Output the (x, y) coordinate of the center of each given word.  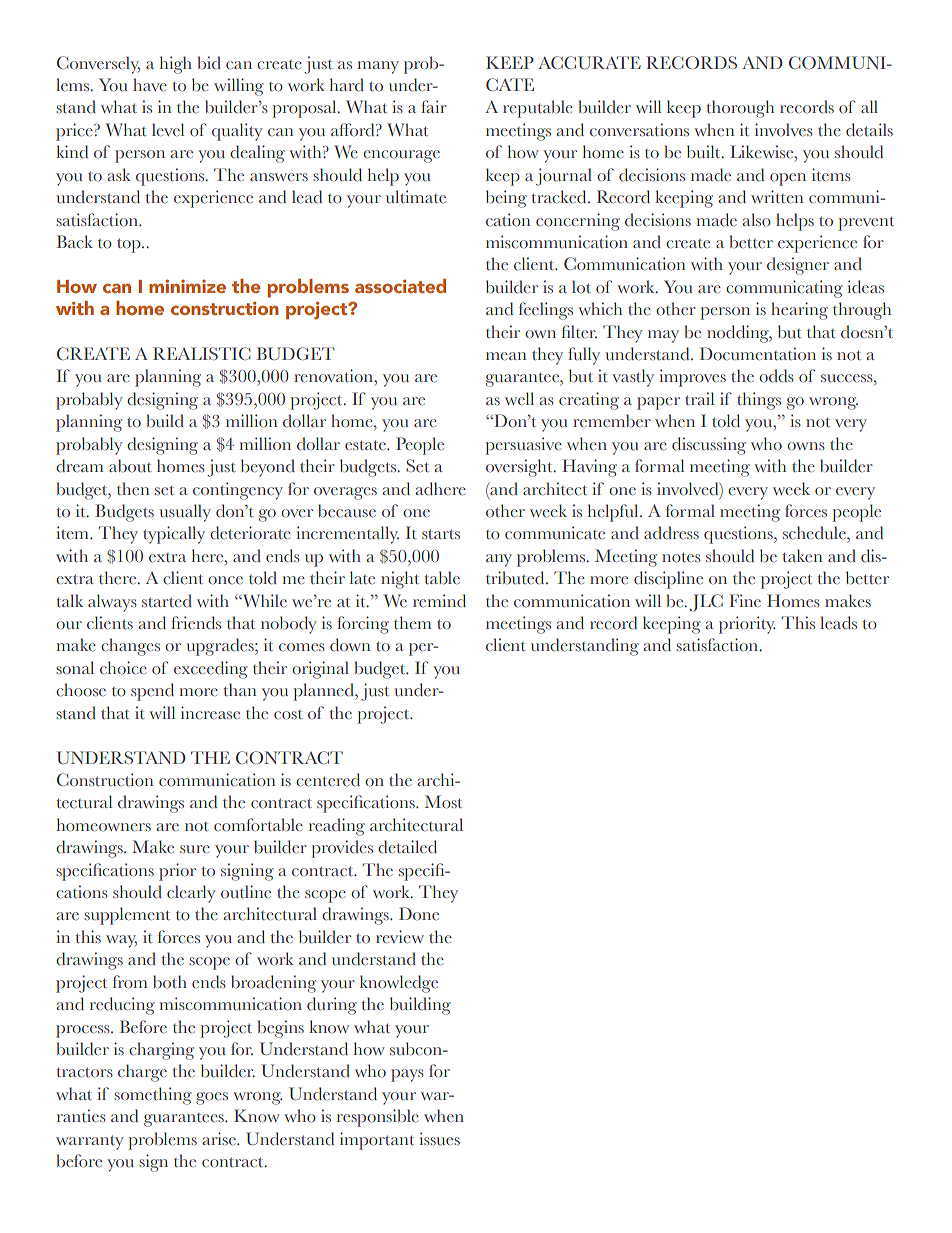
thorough (740, 109)
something (153, 1096)
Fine (745, 600)
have (150, 84)
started (167, 601)
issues (439, 1138)
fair (434, 106)
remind (439, 600)
